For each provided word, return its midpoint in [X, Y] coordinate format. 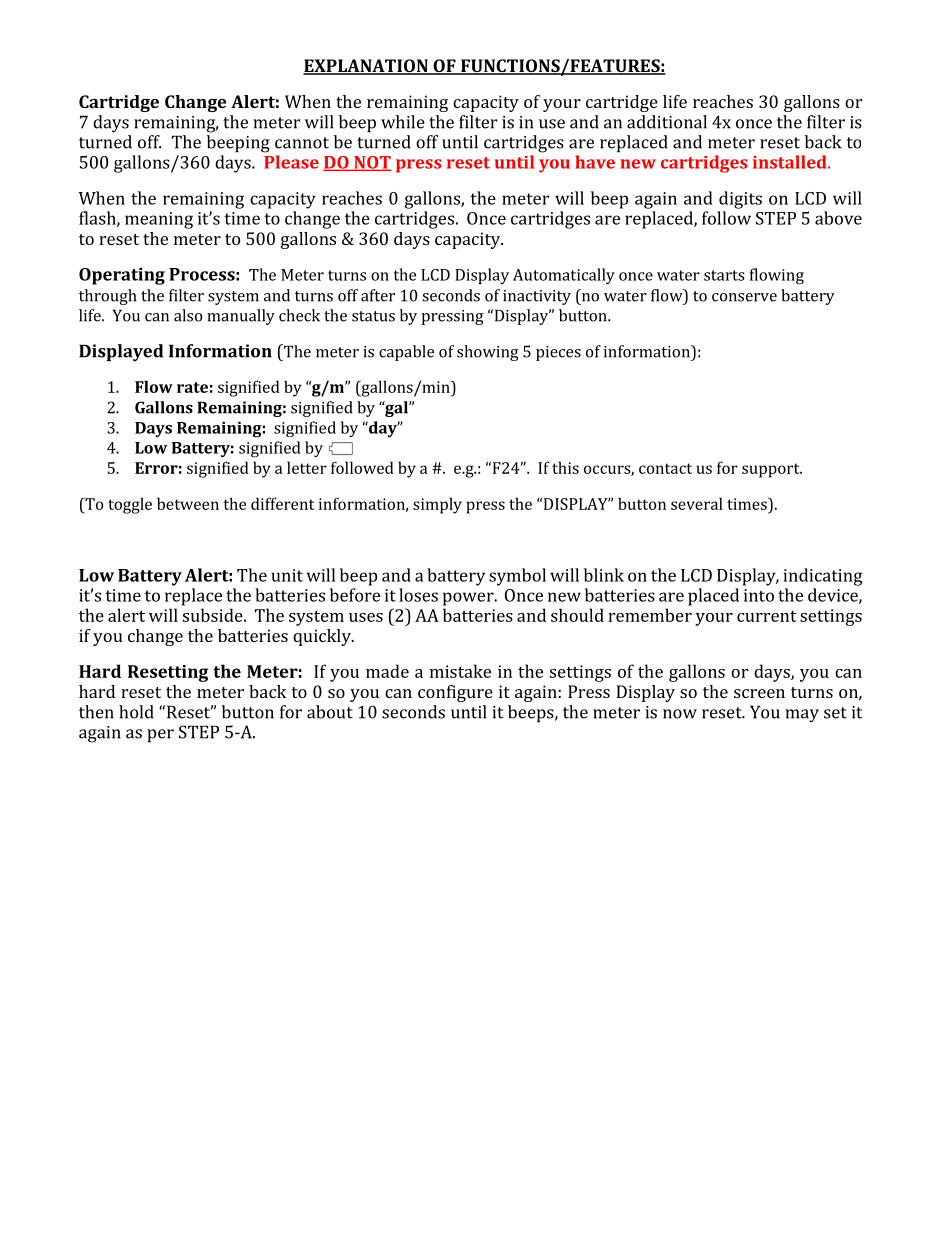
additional [667, 122]
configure [455, 693]
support [772, 470]
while [403, 122]
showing [488, 353]
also [188, 315]
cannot [302, 143]
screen [759, 693]
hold [136, 712]
